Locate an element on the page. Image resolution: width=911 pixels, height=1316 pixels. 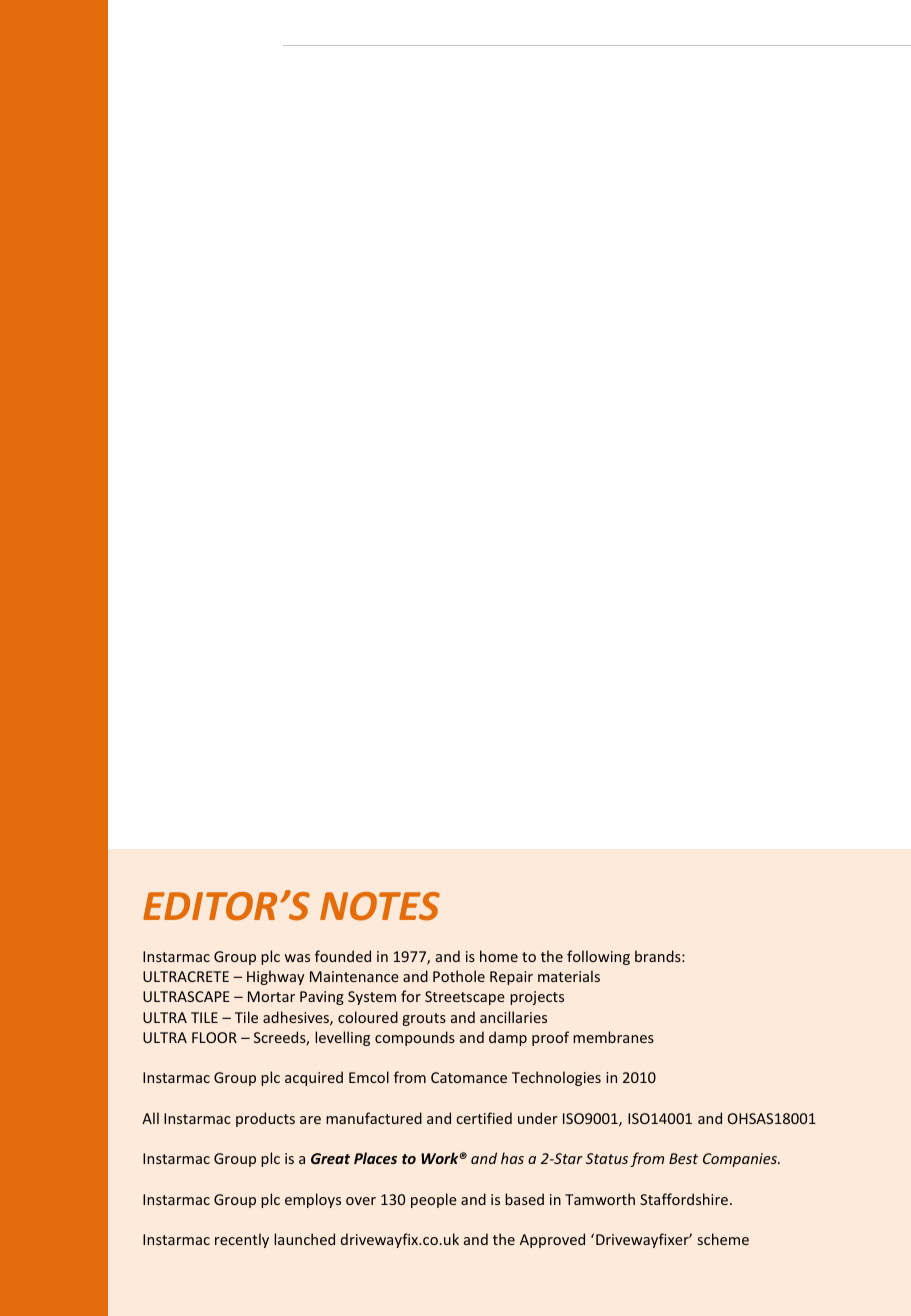
NOTES is located at coordinates (380, 906).
